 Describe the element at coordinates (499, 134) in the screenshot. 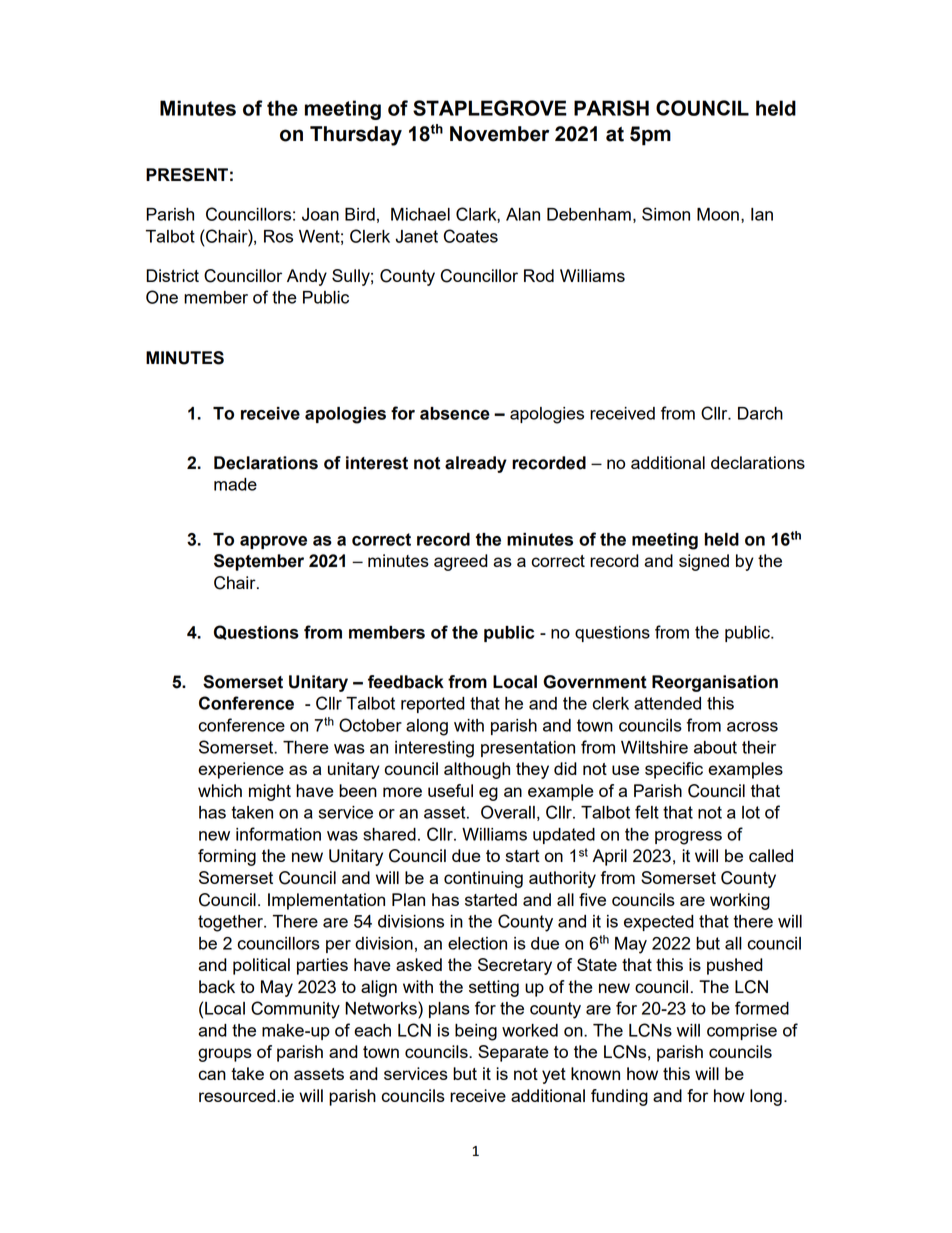

I see `November` at that location.
